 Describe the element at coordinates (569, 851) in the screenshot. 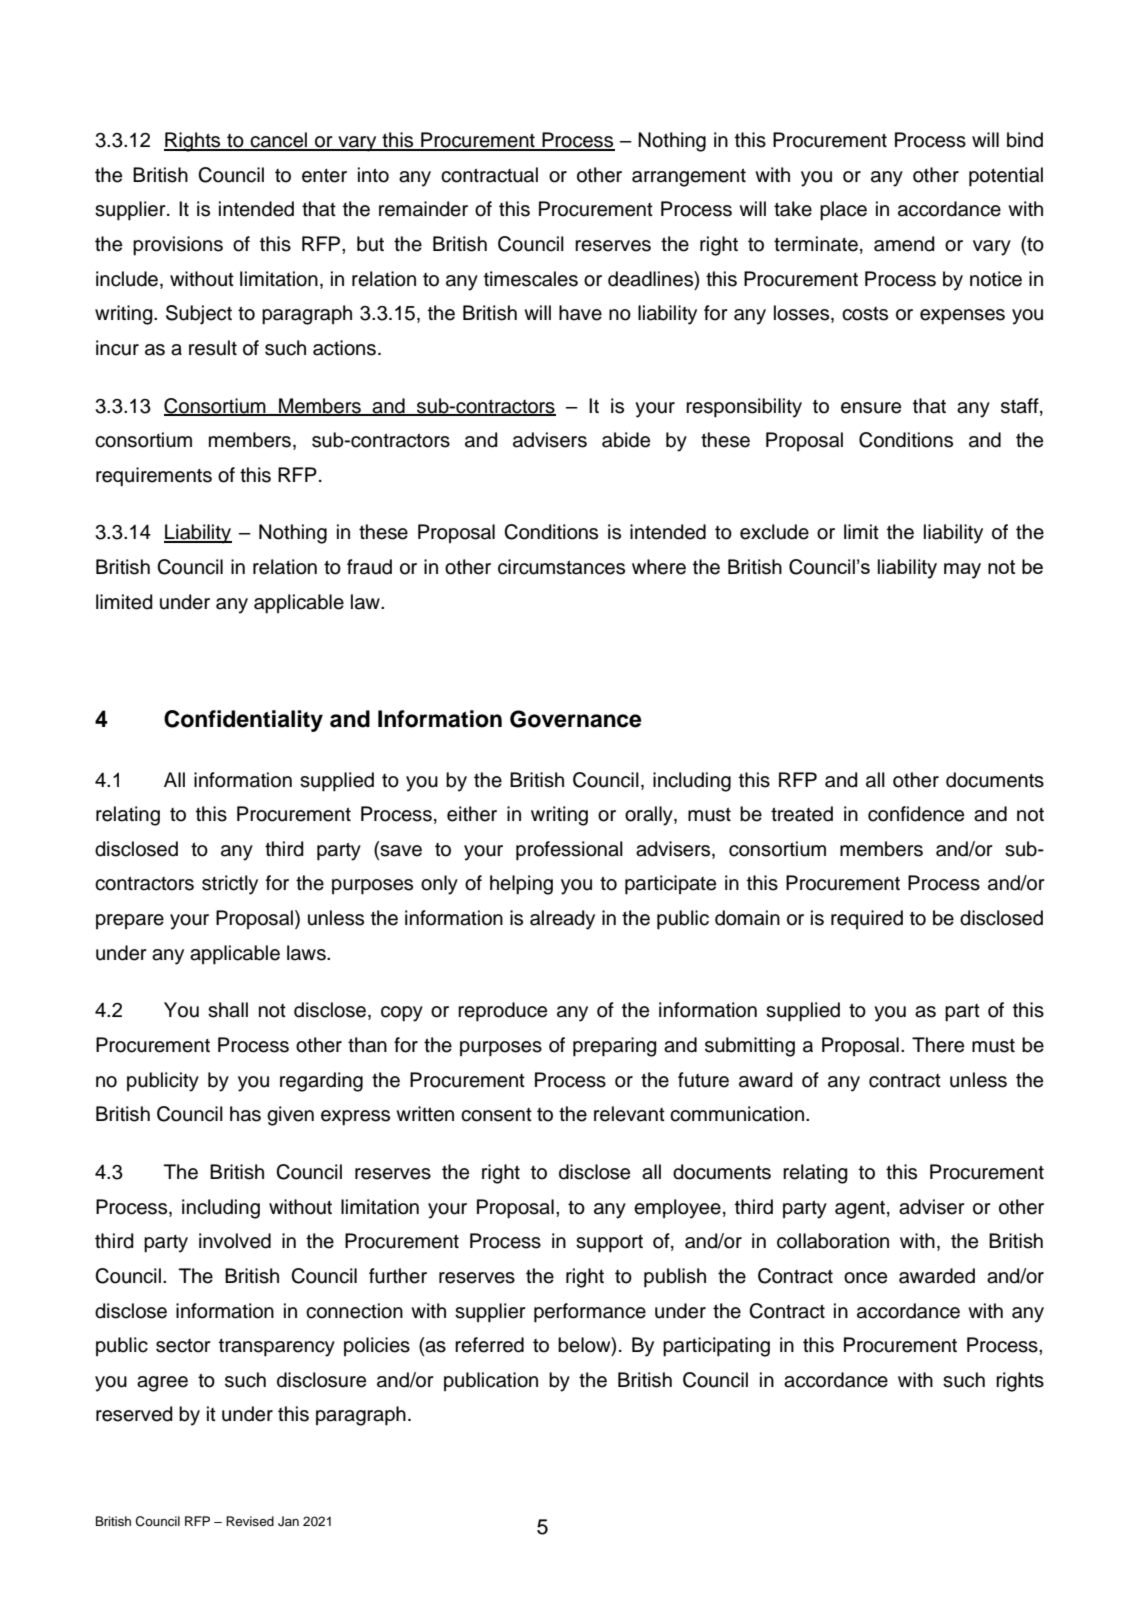

I see `professional` at that location.
